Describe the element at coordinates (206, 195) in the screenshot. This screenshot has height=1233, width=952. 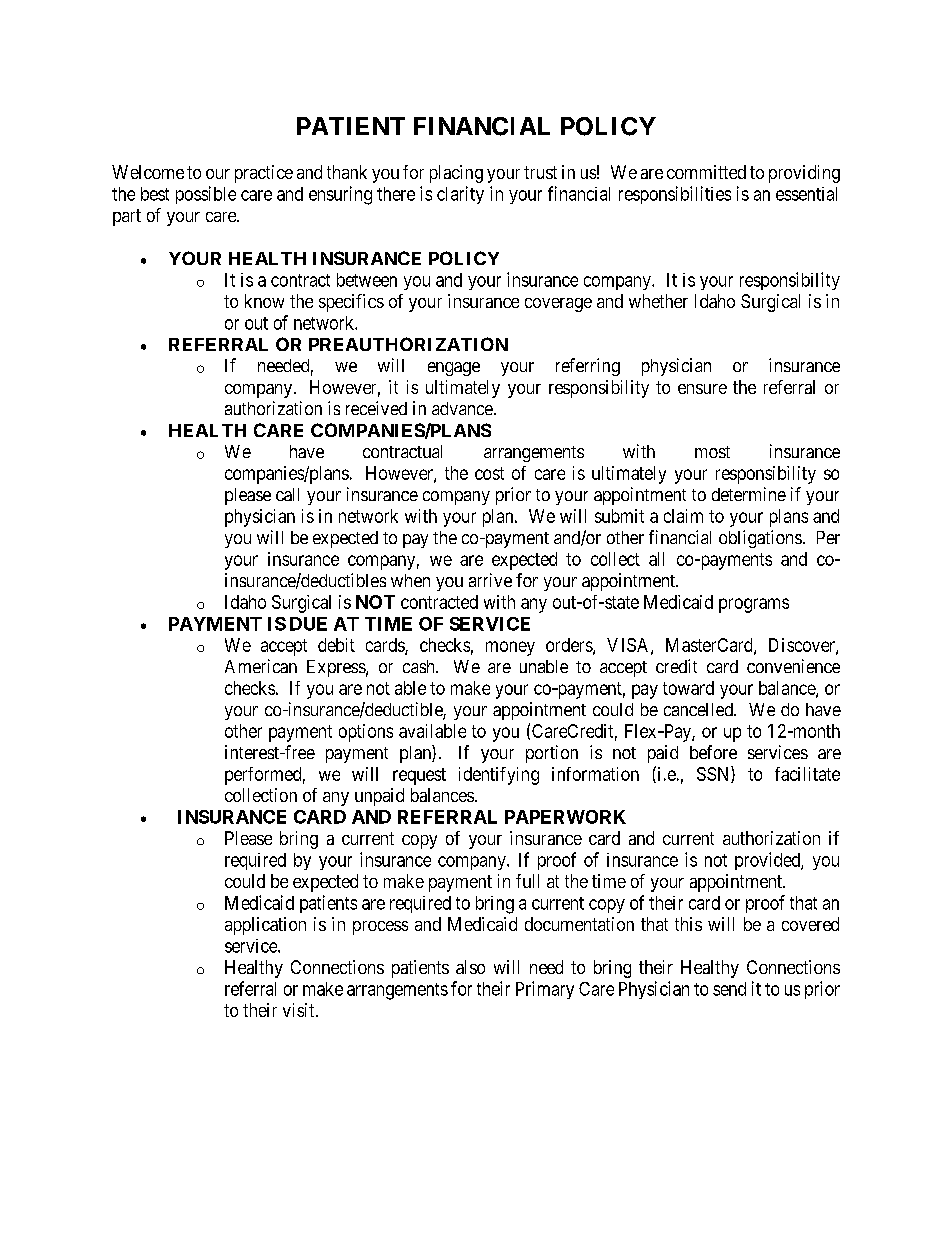
I see `possible` at that location.
